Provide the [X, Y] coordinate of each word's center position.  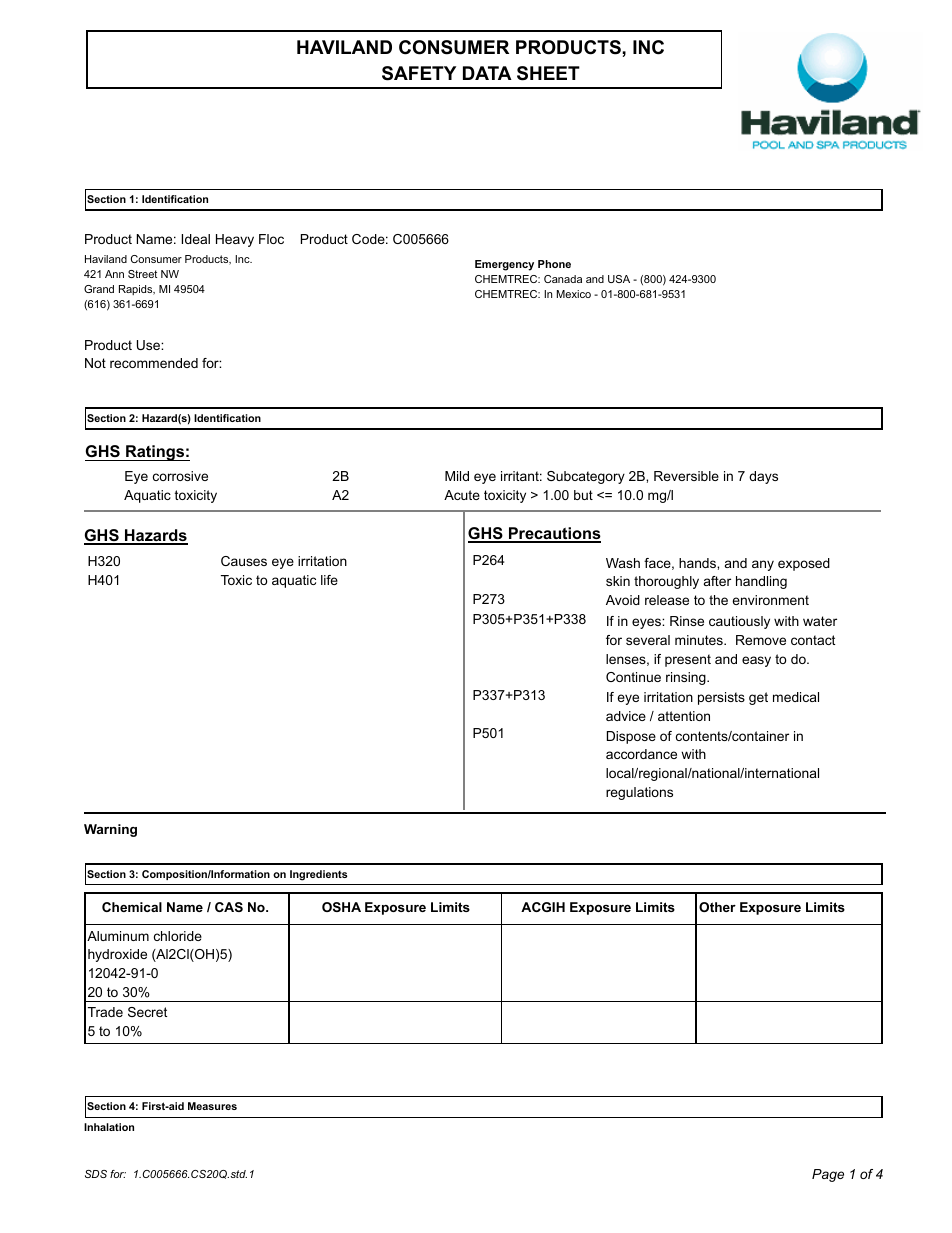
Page [828, 1175]
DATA [487, 73]
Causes [244, 561]
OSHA [341, 907]
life [329, 580]
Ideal [196, 239]
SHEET [548, 73]
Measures [212, 1106]
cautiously [739, 622]
